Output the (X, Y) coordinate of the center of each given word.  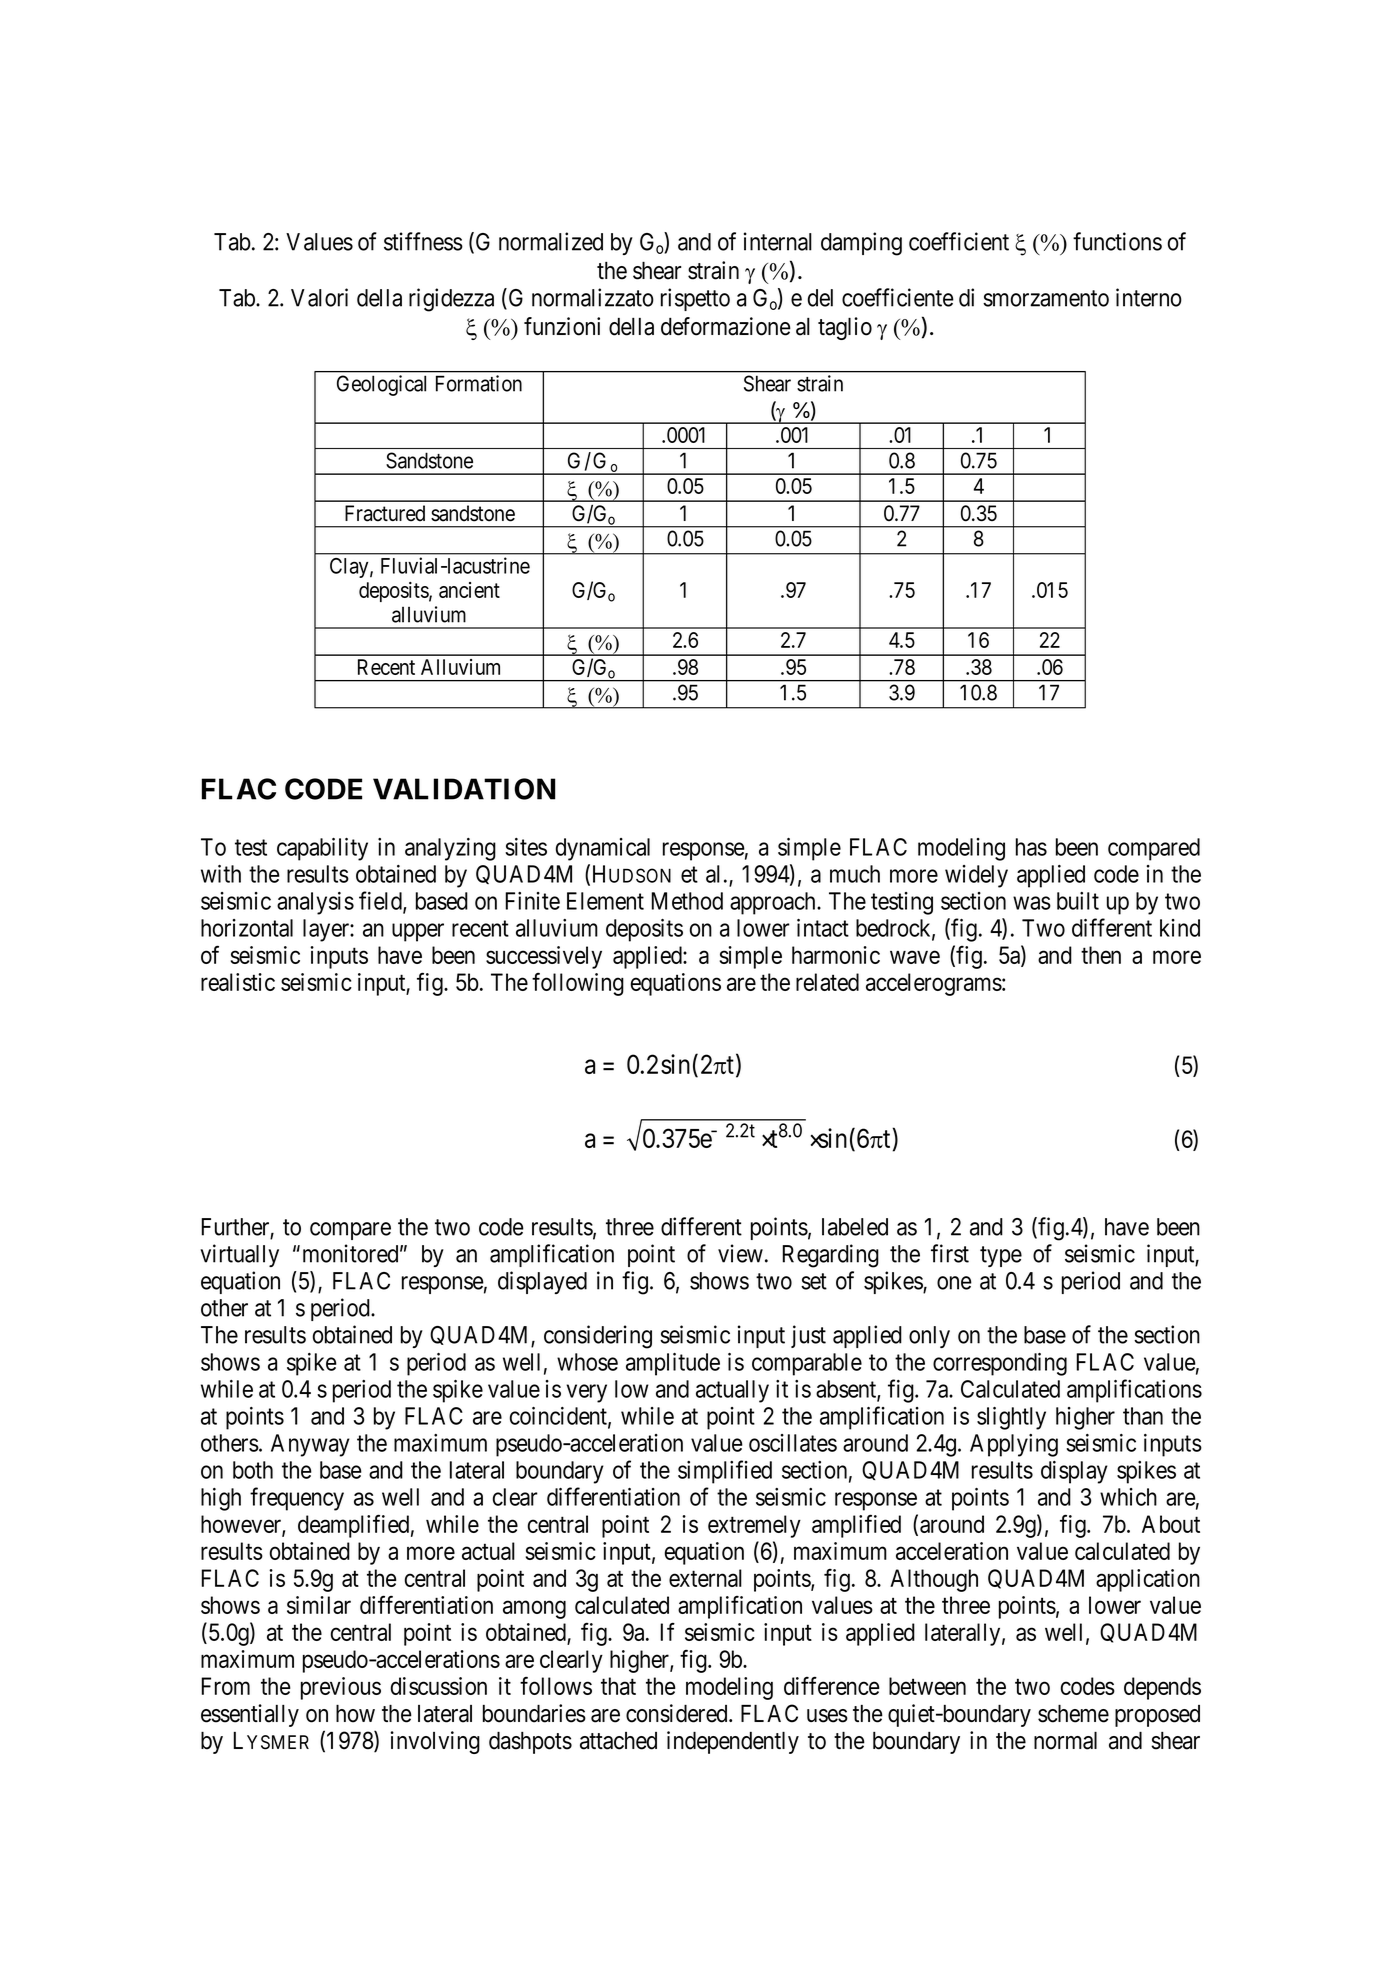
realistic (238, 982)
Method (687, 901)
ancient (469, 590)
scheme (1073, 1714)
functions (1117, 241)
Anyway (310, 1445)
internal (778, 241)
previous (341, 1688)
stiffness (423, 241)
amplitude (673, 1364)
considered (678, 1713)
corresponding (1000, 1364)
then (1101, 955)
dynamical (603, 849)
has (1031, 847)
